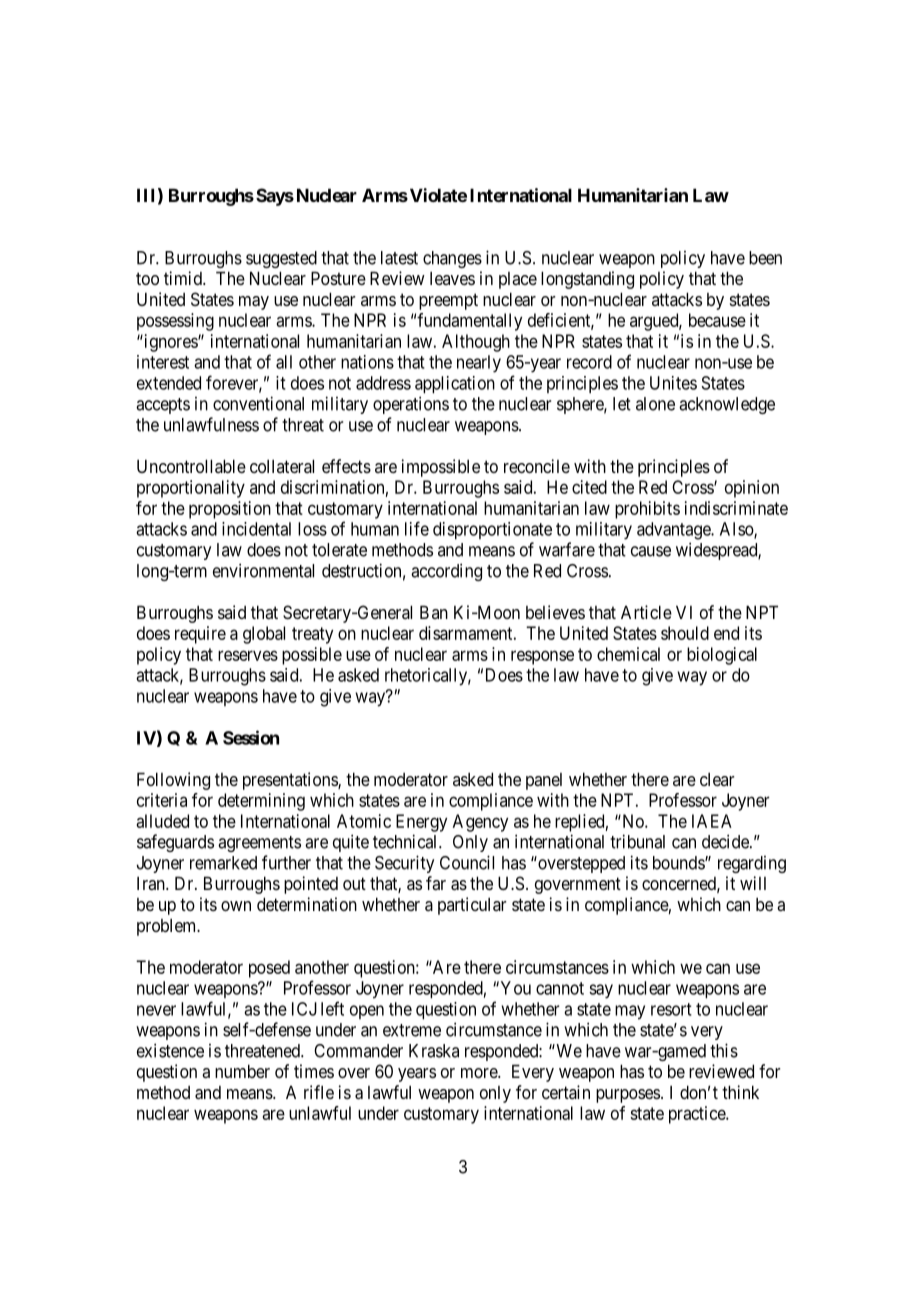  What do you see at coordinates (452, 278) in the page?
I see `leaves` at bounding box center [452, 278].
